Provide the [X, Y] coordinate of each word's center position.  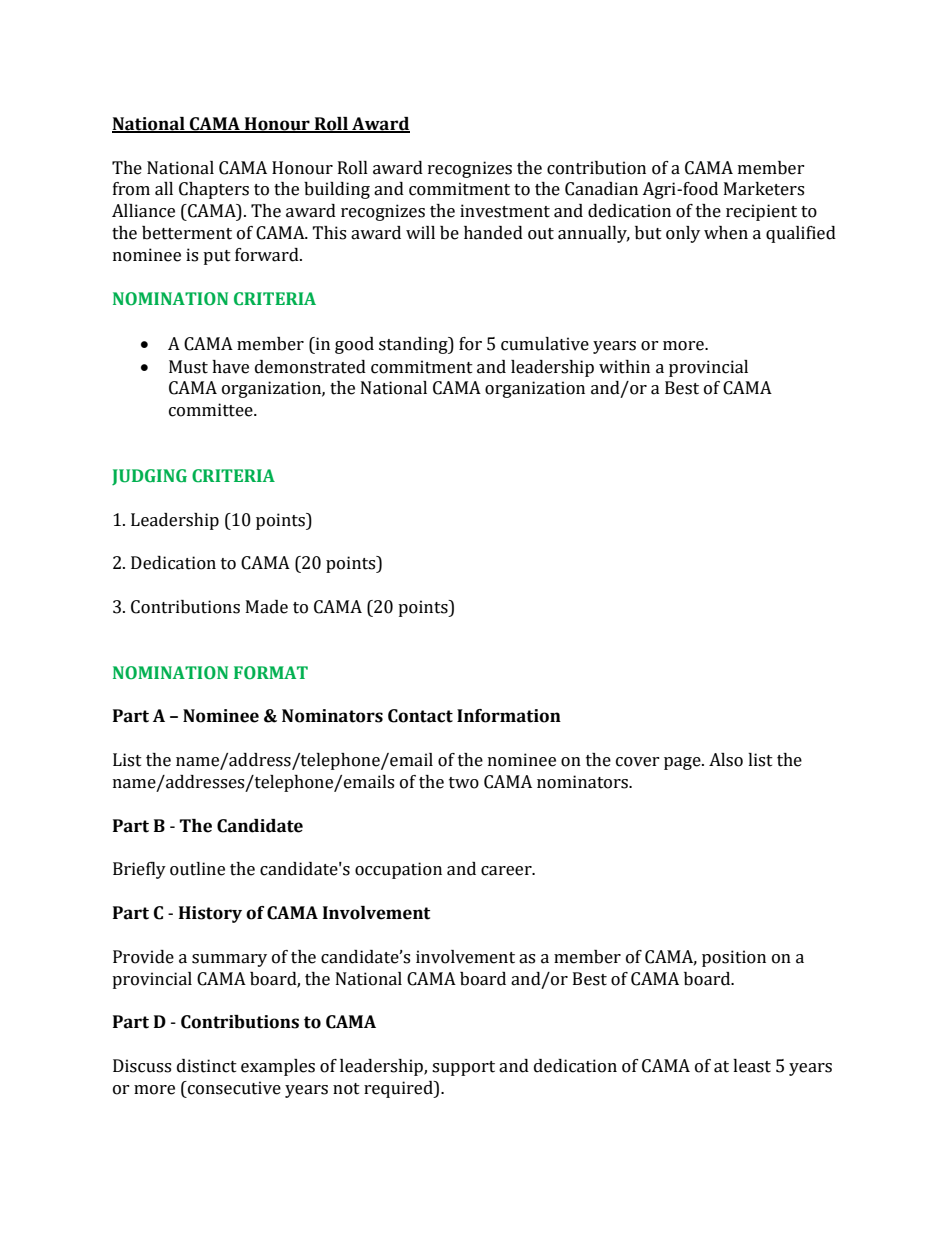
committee [212, 410]
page [683, 763]
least [752, 1066]
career [507, 871]
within [624, 367]
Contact [420, 716]
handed [493, 233]
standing [414, 345]
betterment [187, 233]
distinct [207, 1066]
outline [197, 869]
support [463, 1068]
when [726, 233]
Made [267, 607]
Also [726, 760]
